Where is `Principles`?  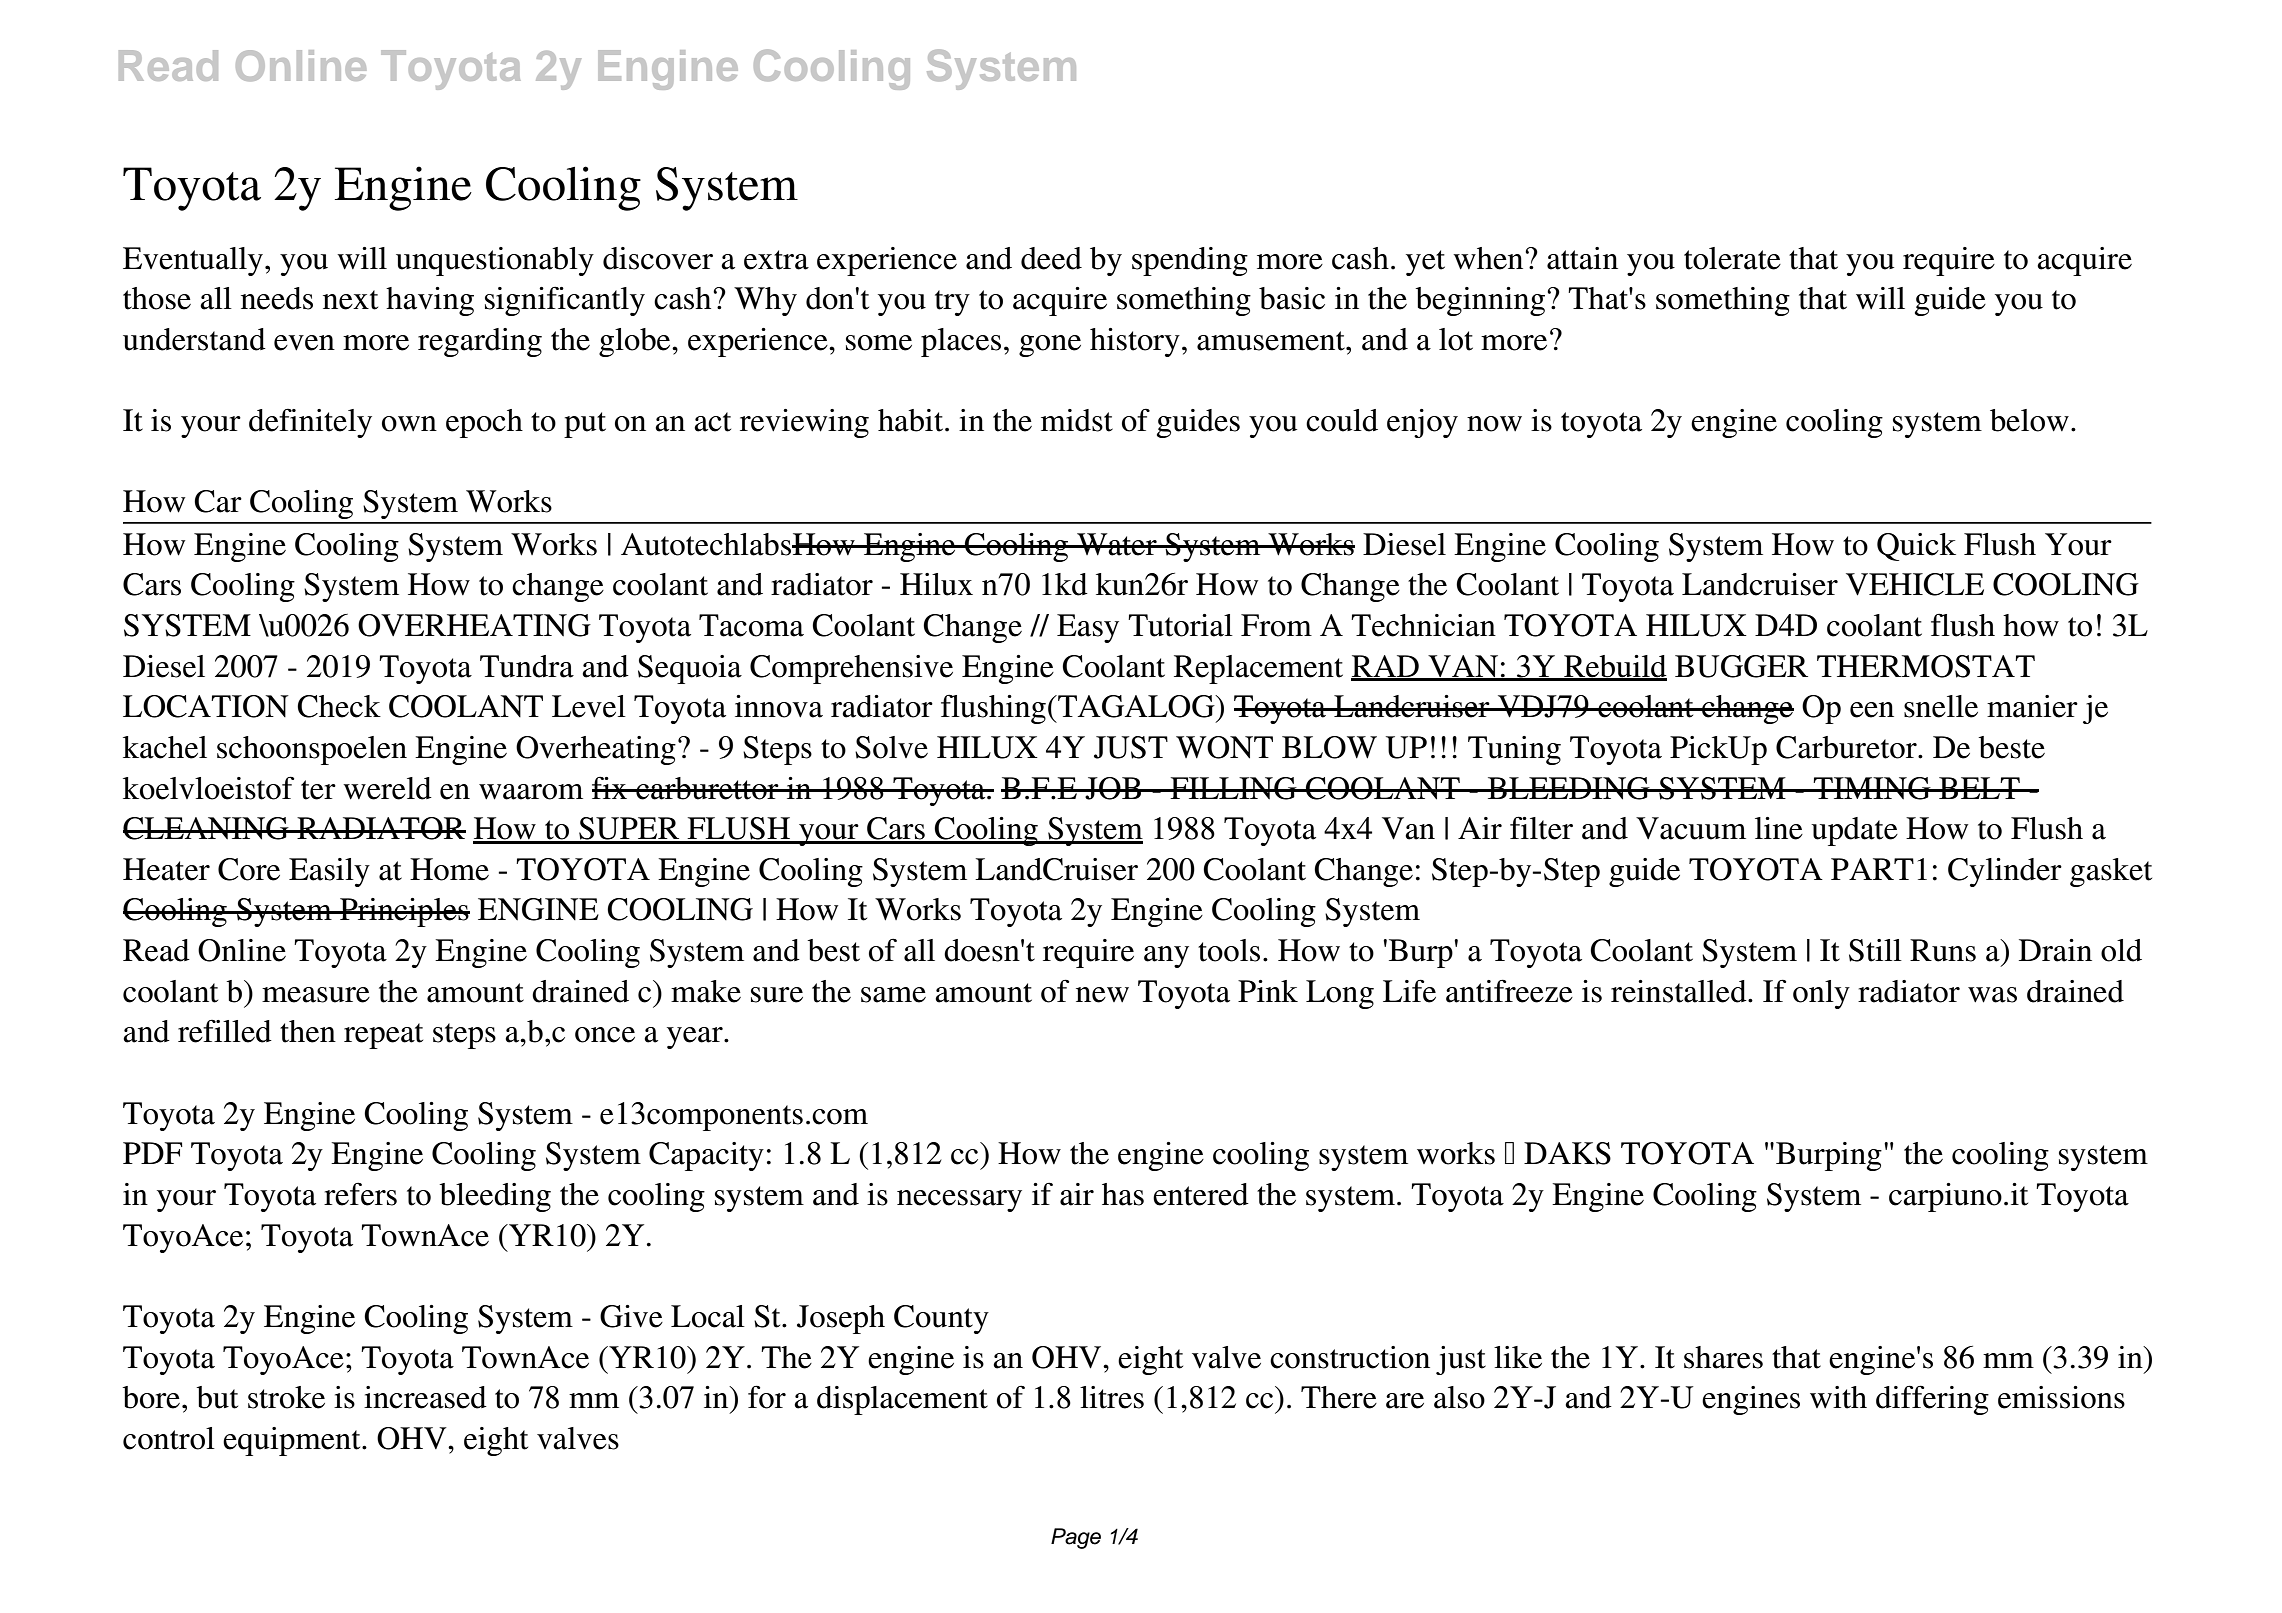
Principles is located at coordinates (404, 912).
